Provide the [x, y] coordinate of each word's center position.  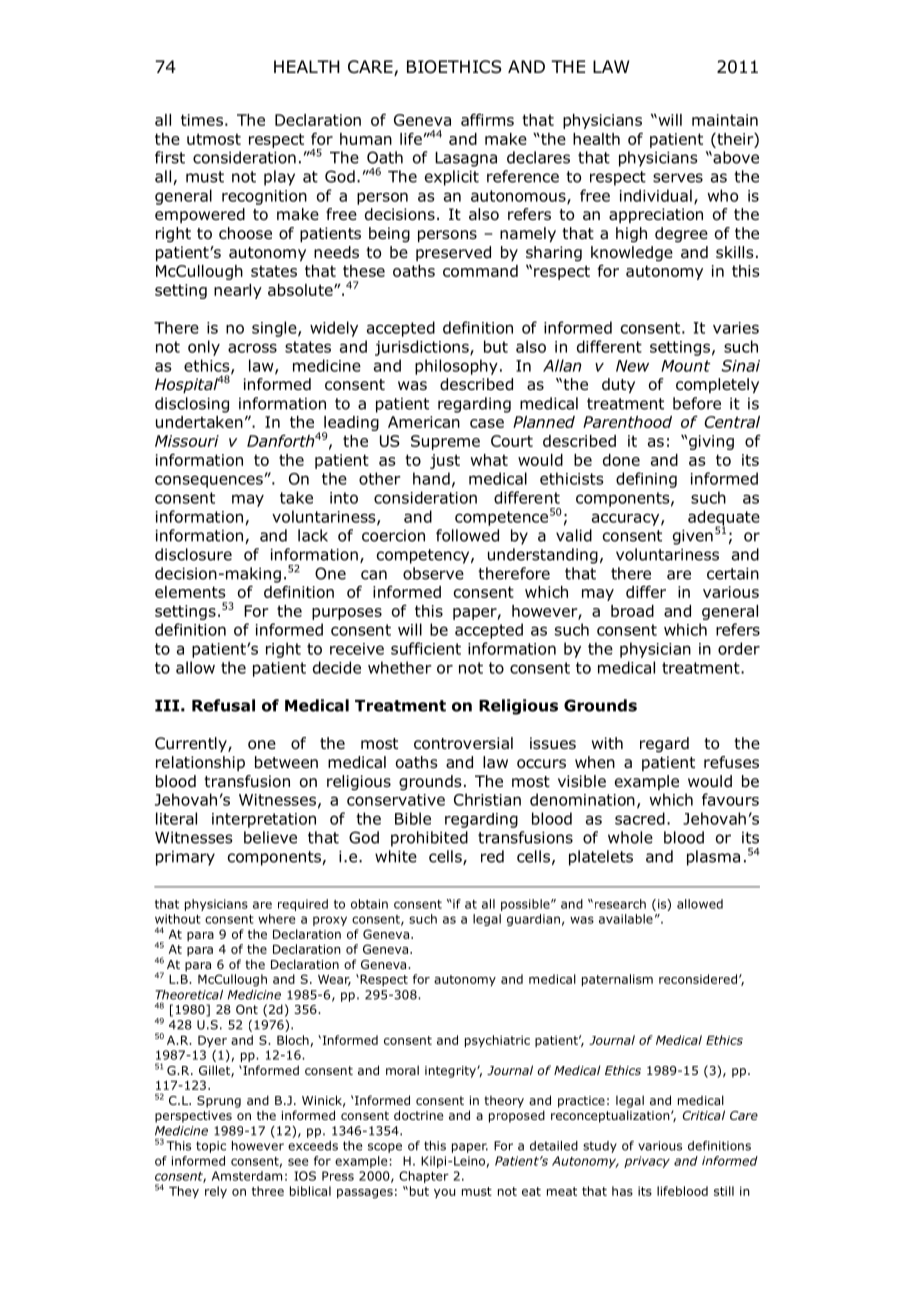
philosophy [456, 367]
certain [733, 573]
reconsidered [698, 979]
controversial [463, 743]
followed [467, 535]
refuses [731, 762]
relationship [200, 763]
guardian [533, 920]
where [276, 919]
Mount [686, 366]
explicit [452, 178]
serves [678, 178]
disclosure [193, 554]
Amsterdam [247, 1176]
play [279, 178]
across [252, 348]
